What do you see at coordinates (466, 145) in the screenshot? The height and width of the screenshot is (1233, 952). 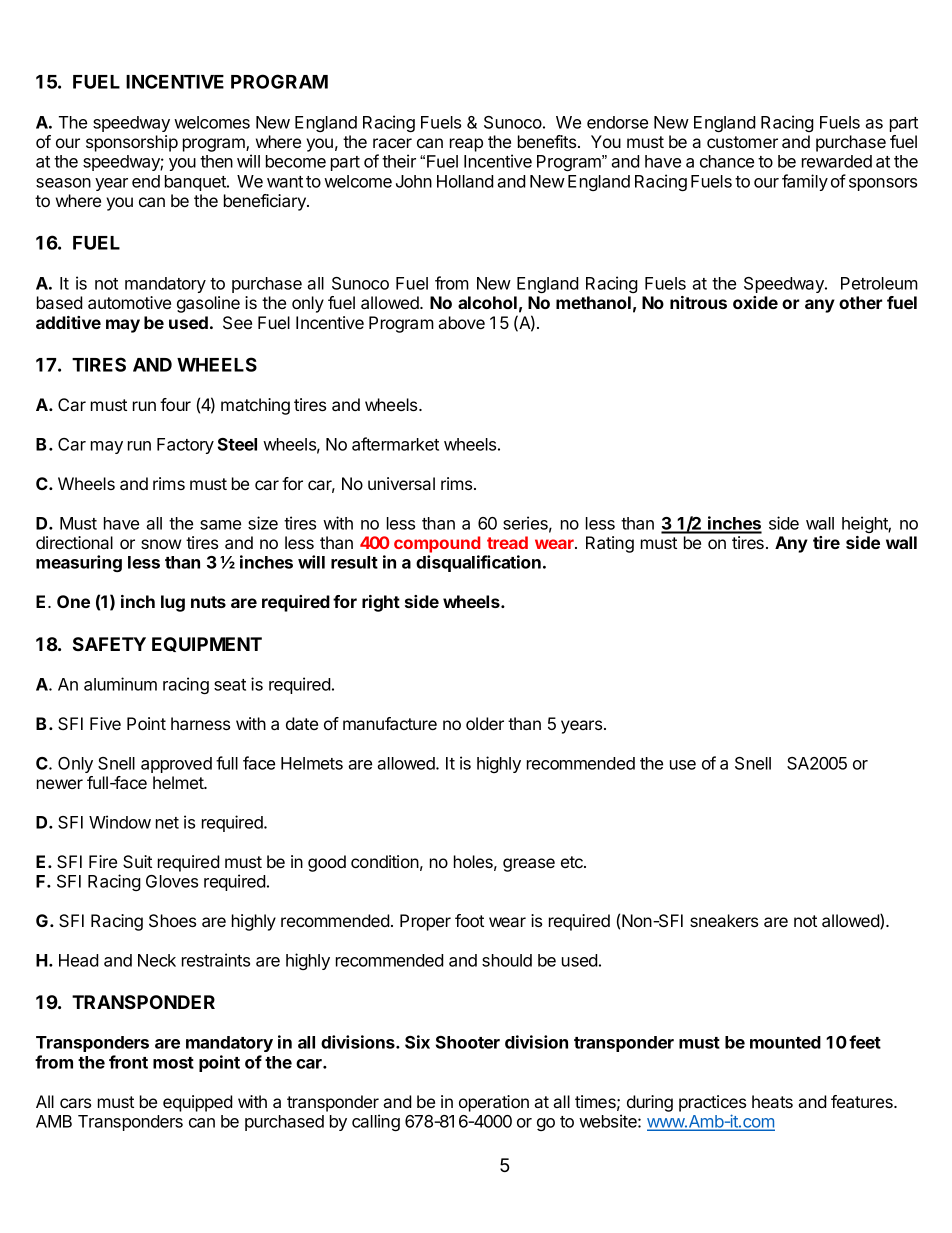 I see `reap` at bounding box center [466, 145].
